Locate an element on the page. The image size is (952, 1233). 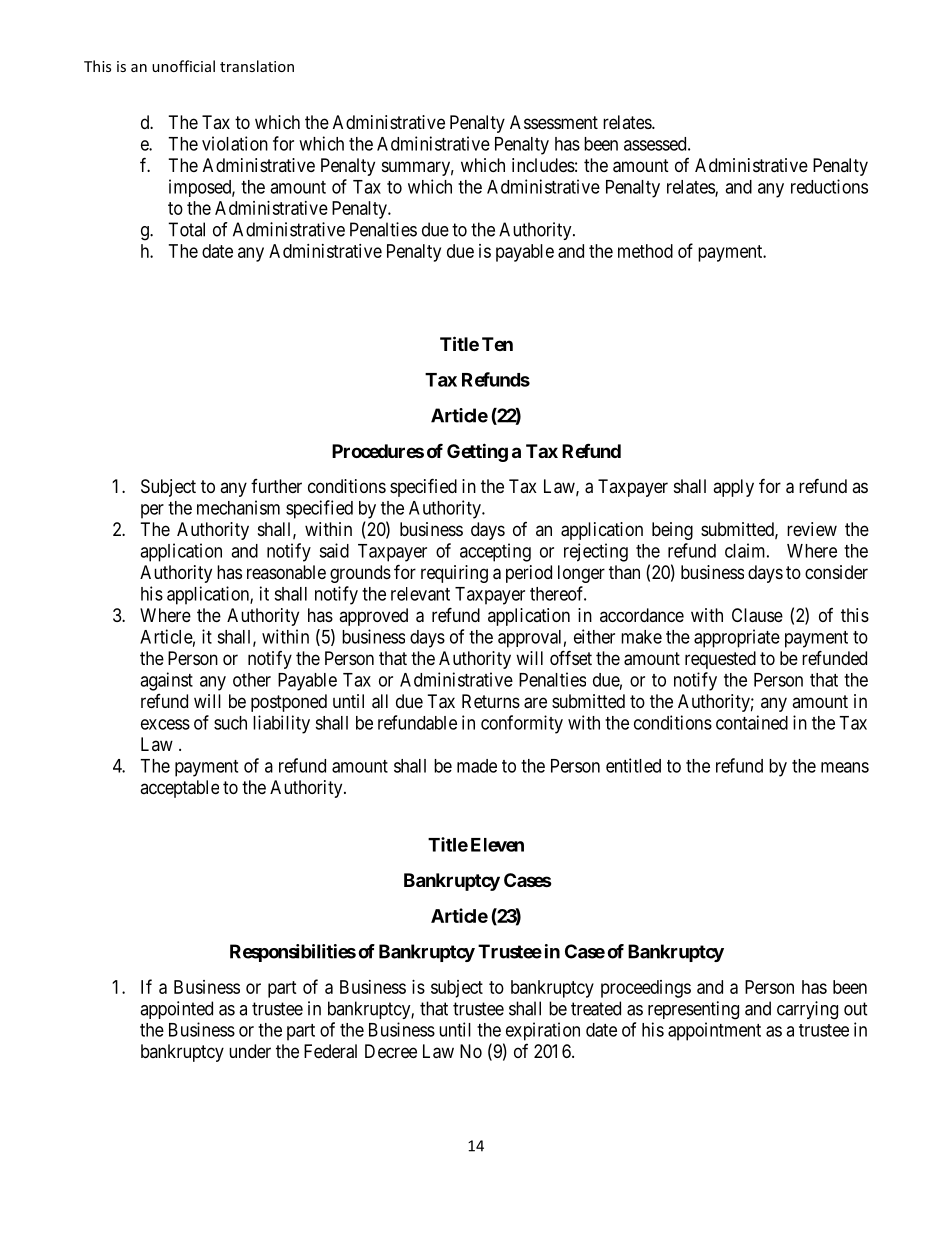
accepting is located at coordinates (495, 552).
